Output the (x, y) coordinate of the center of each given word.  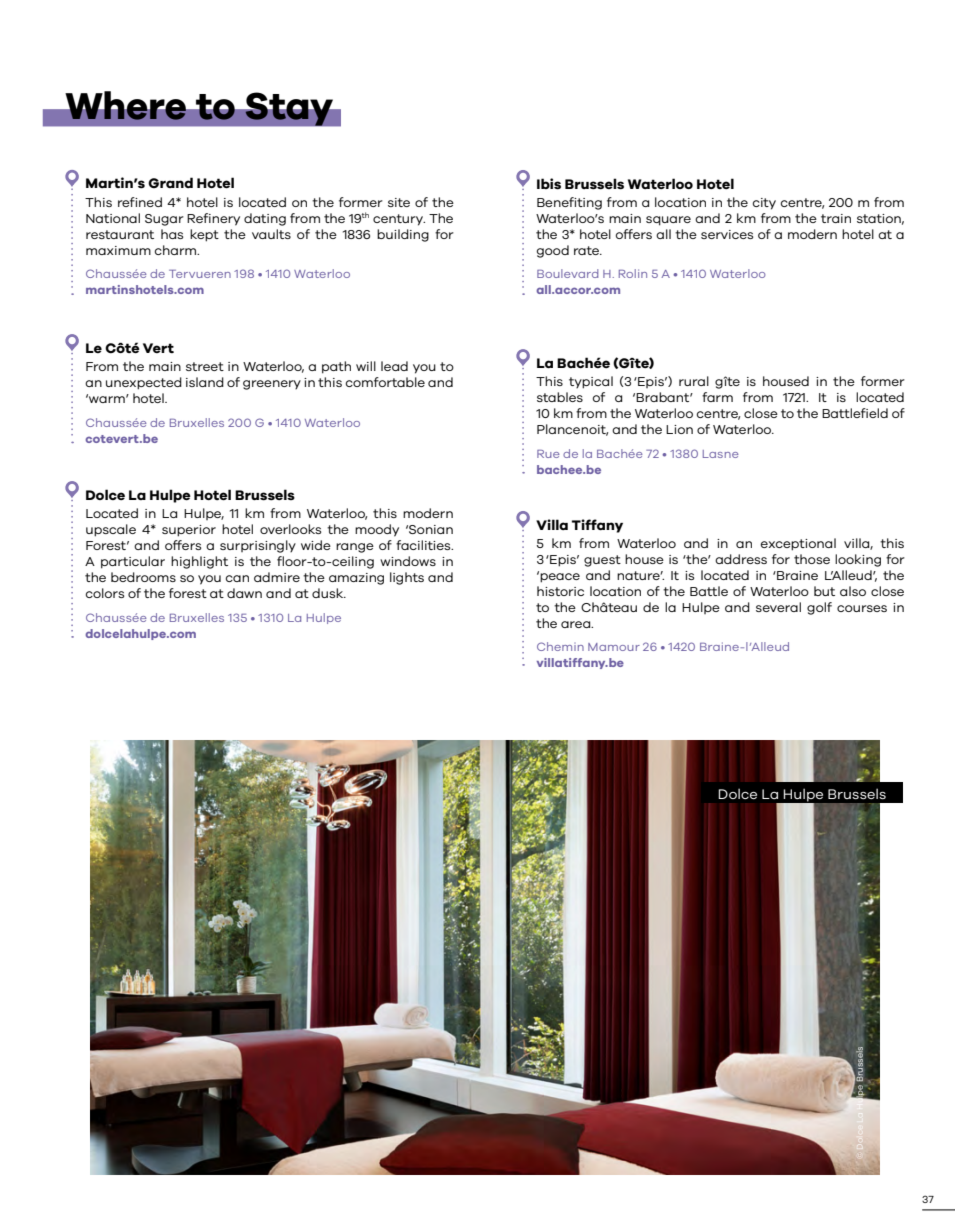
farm (717, 397)
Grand (170, 183)
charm (177, 250)
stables (560, 397)
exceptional (798, 544)
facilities (424, 545)
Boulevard (567, 273)
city (764, 204)
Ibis (549, 184)
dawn (244, 593)
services (727, 234)
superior (189, 531)
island (205, 382)
